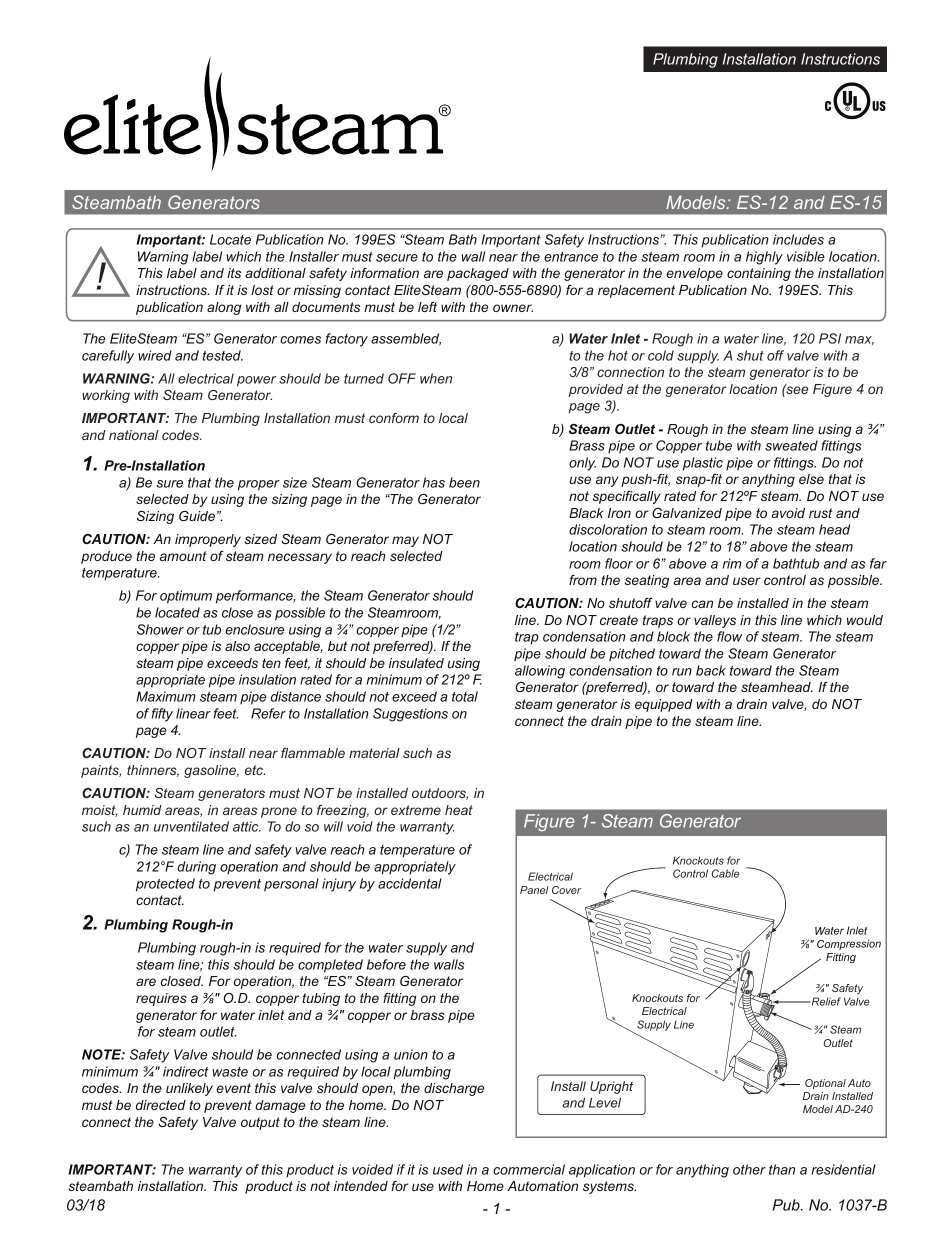 The image size is (952, 1233). What do you see at coordinates (764, 258) in the screenshot?
I see `highly` at bounding box center [764, 258].
